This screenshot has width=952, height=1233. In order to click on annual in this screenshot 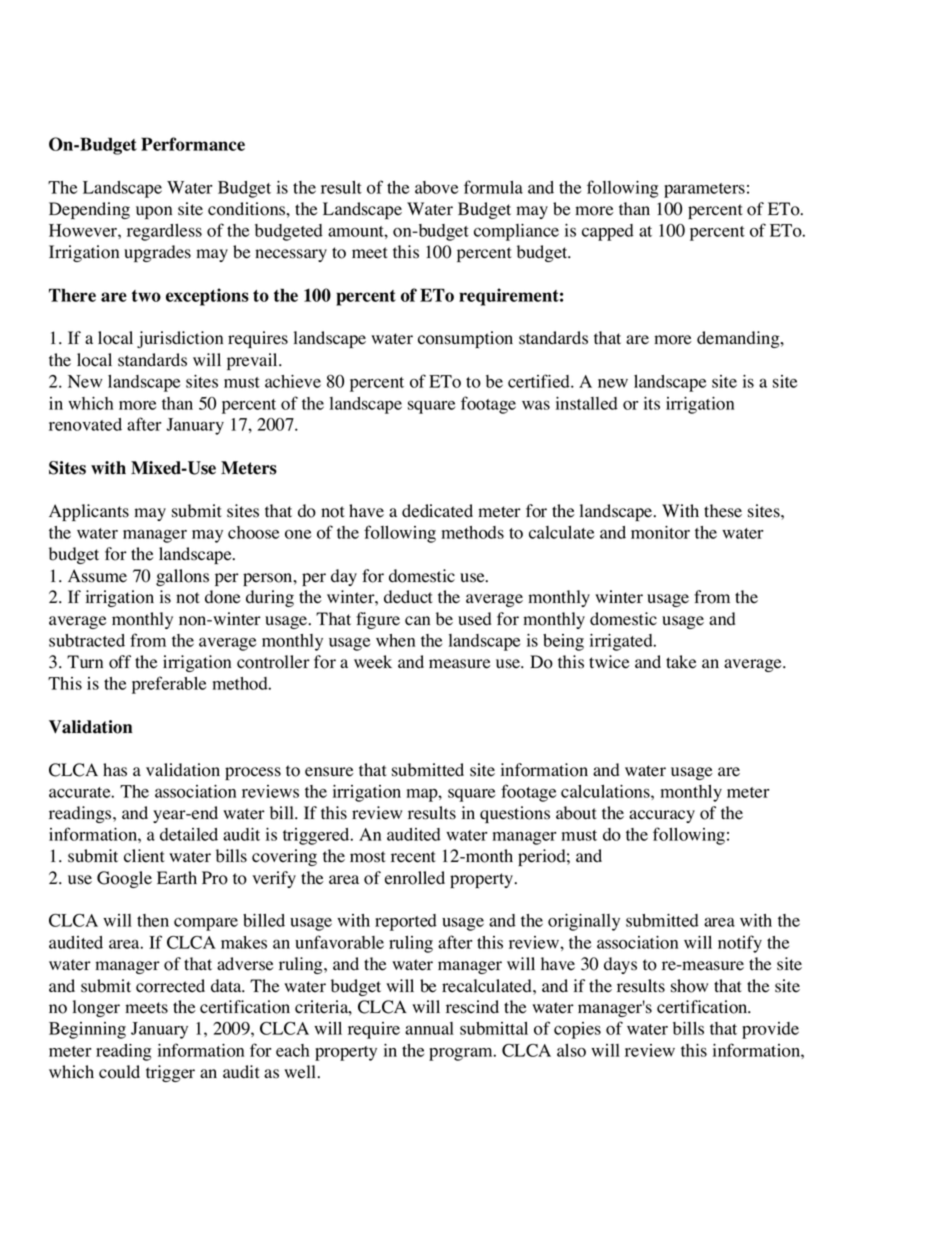, I will do `click(429, 1028)`.
